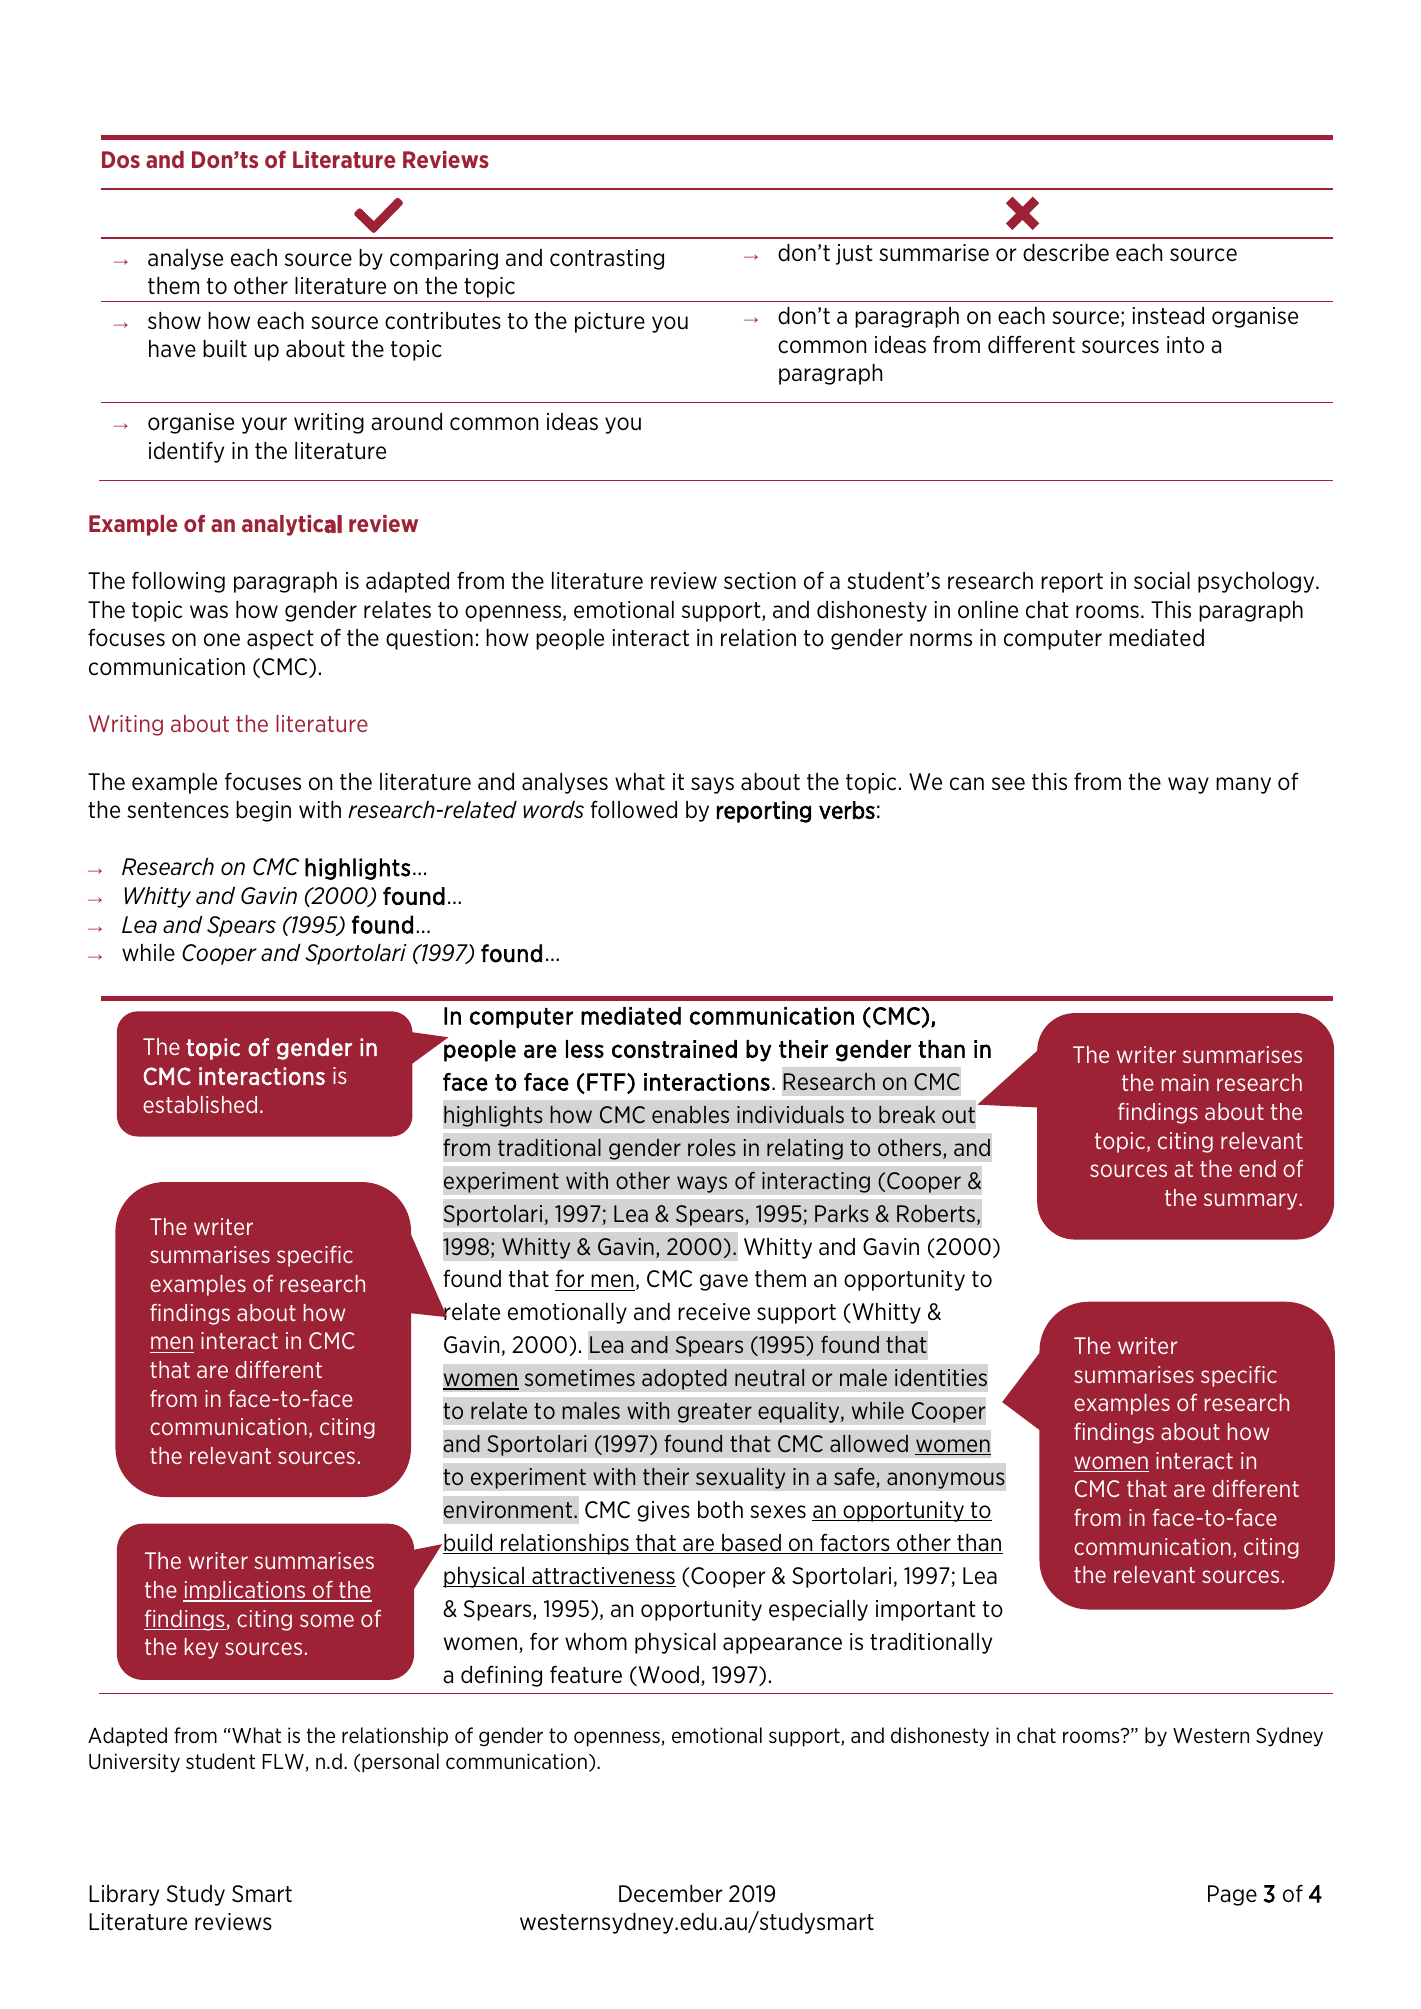  I want to click on receive, so click(714, 1312).
